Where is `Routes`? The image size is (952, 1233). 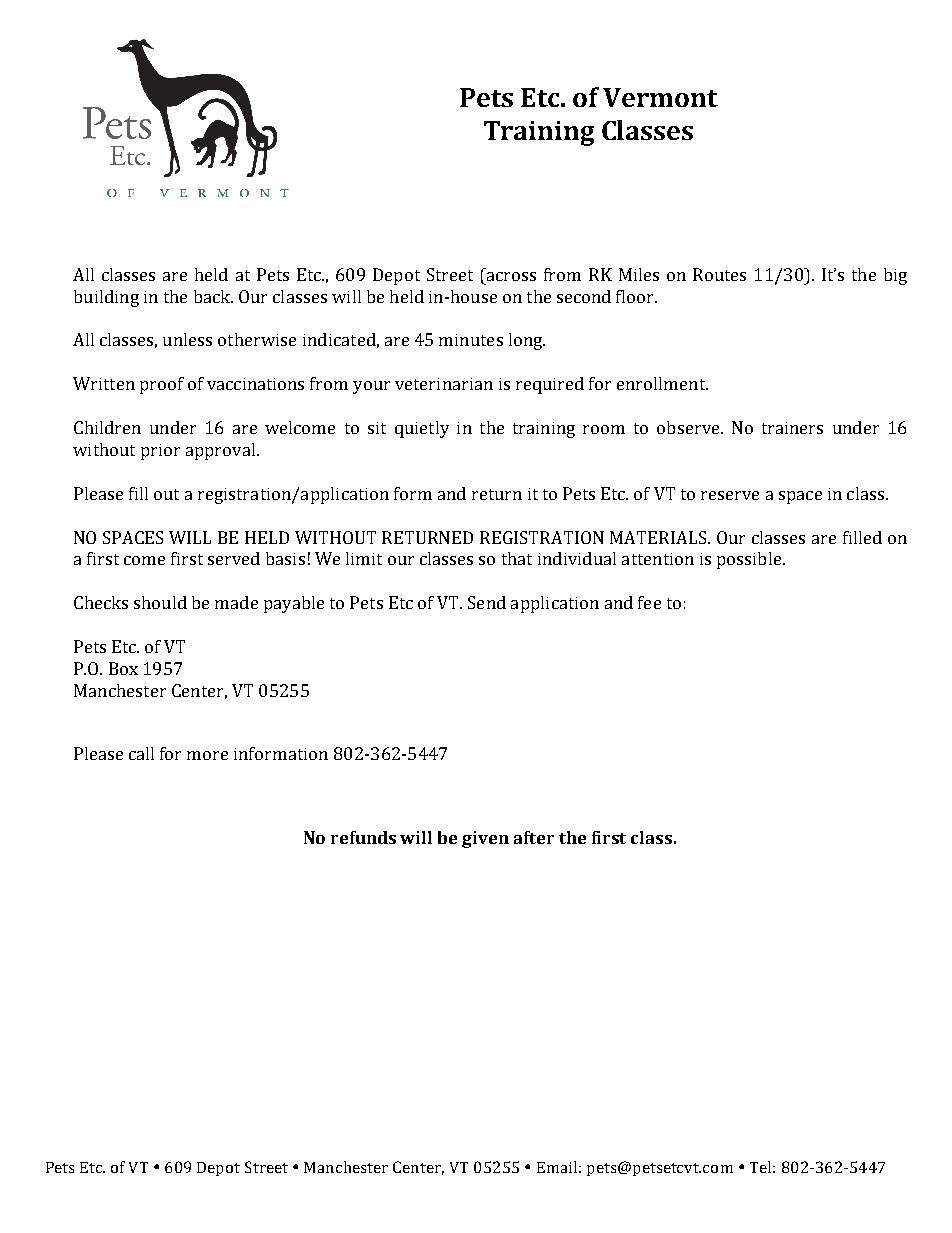 Routes is located at coordinates (719, 274).
